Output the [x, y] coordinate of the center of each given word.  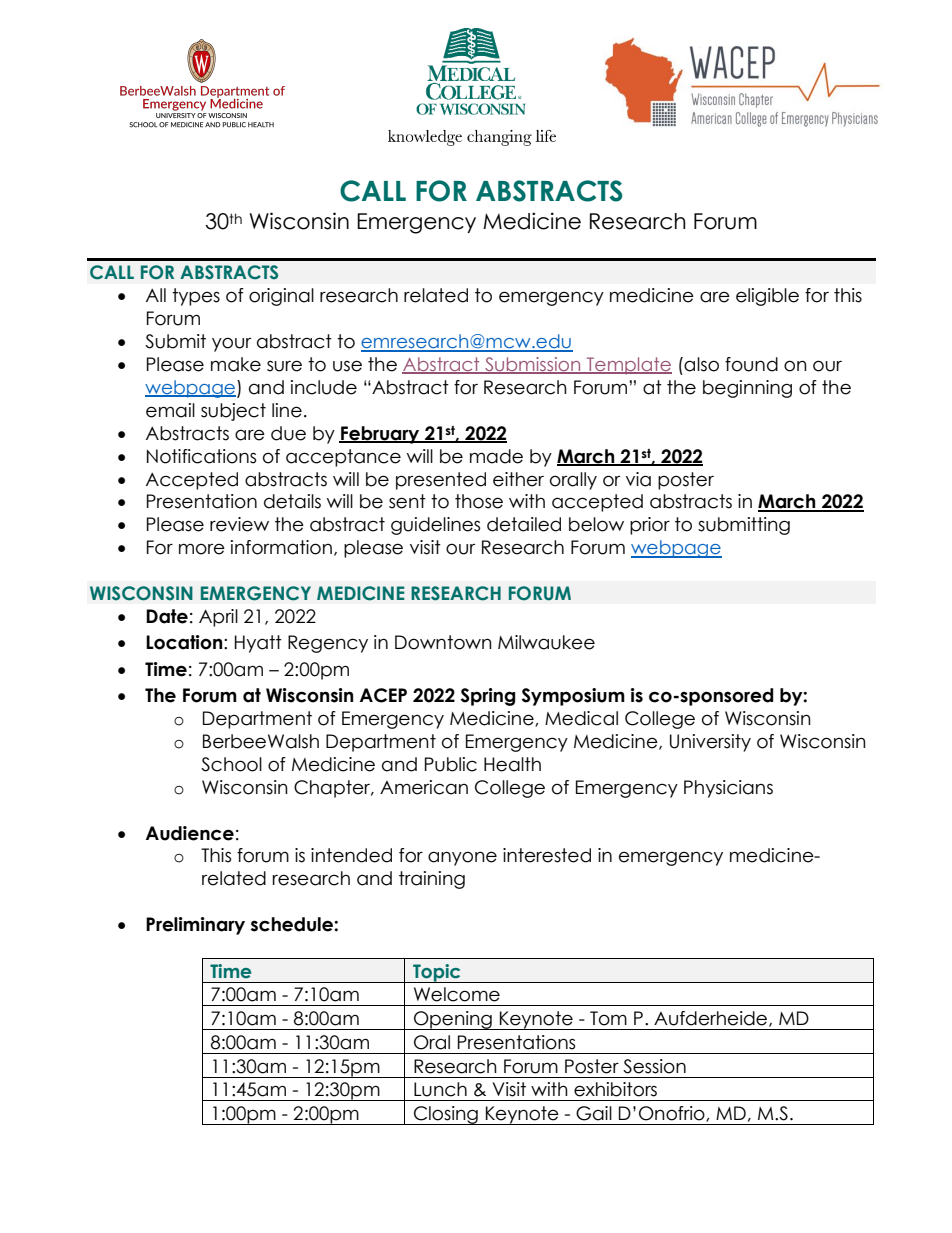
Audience [190, 833]
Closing [446, 1115]
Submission [533, 365]
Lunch [440, 1089]
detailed [524, 524]
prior [650, 526]
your [231, 344]
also [700, 364]
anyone [462, 858]
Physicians [728, 789]
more [202, 549]
